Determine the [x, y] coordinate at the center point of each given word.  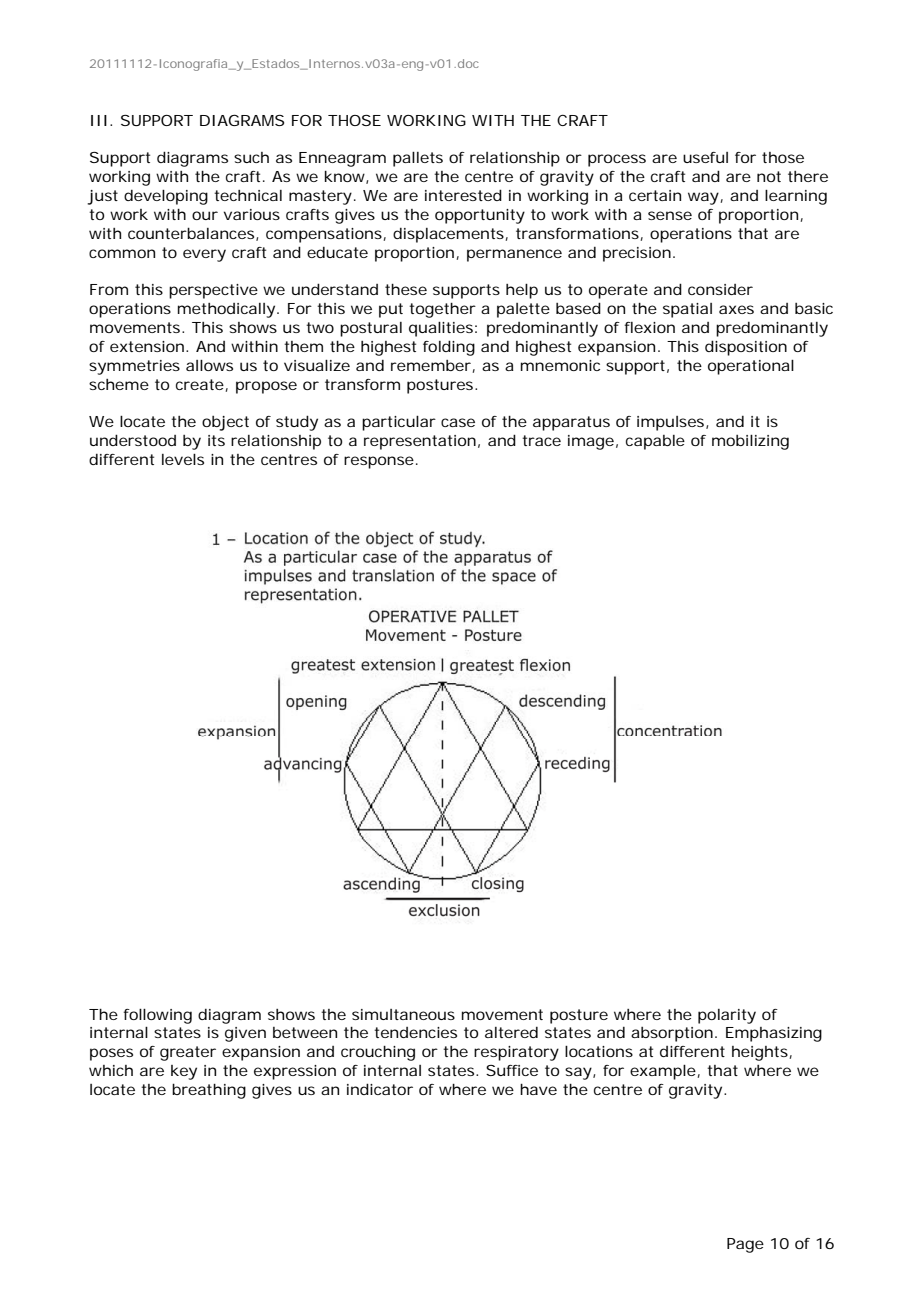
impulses [670, 423]
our [205, 215]
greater [188, 1053]
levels [183, 459]
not [769, 176]
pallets [418, 159]
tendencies [415, 1032]
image [591, 442]
